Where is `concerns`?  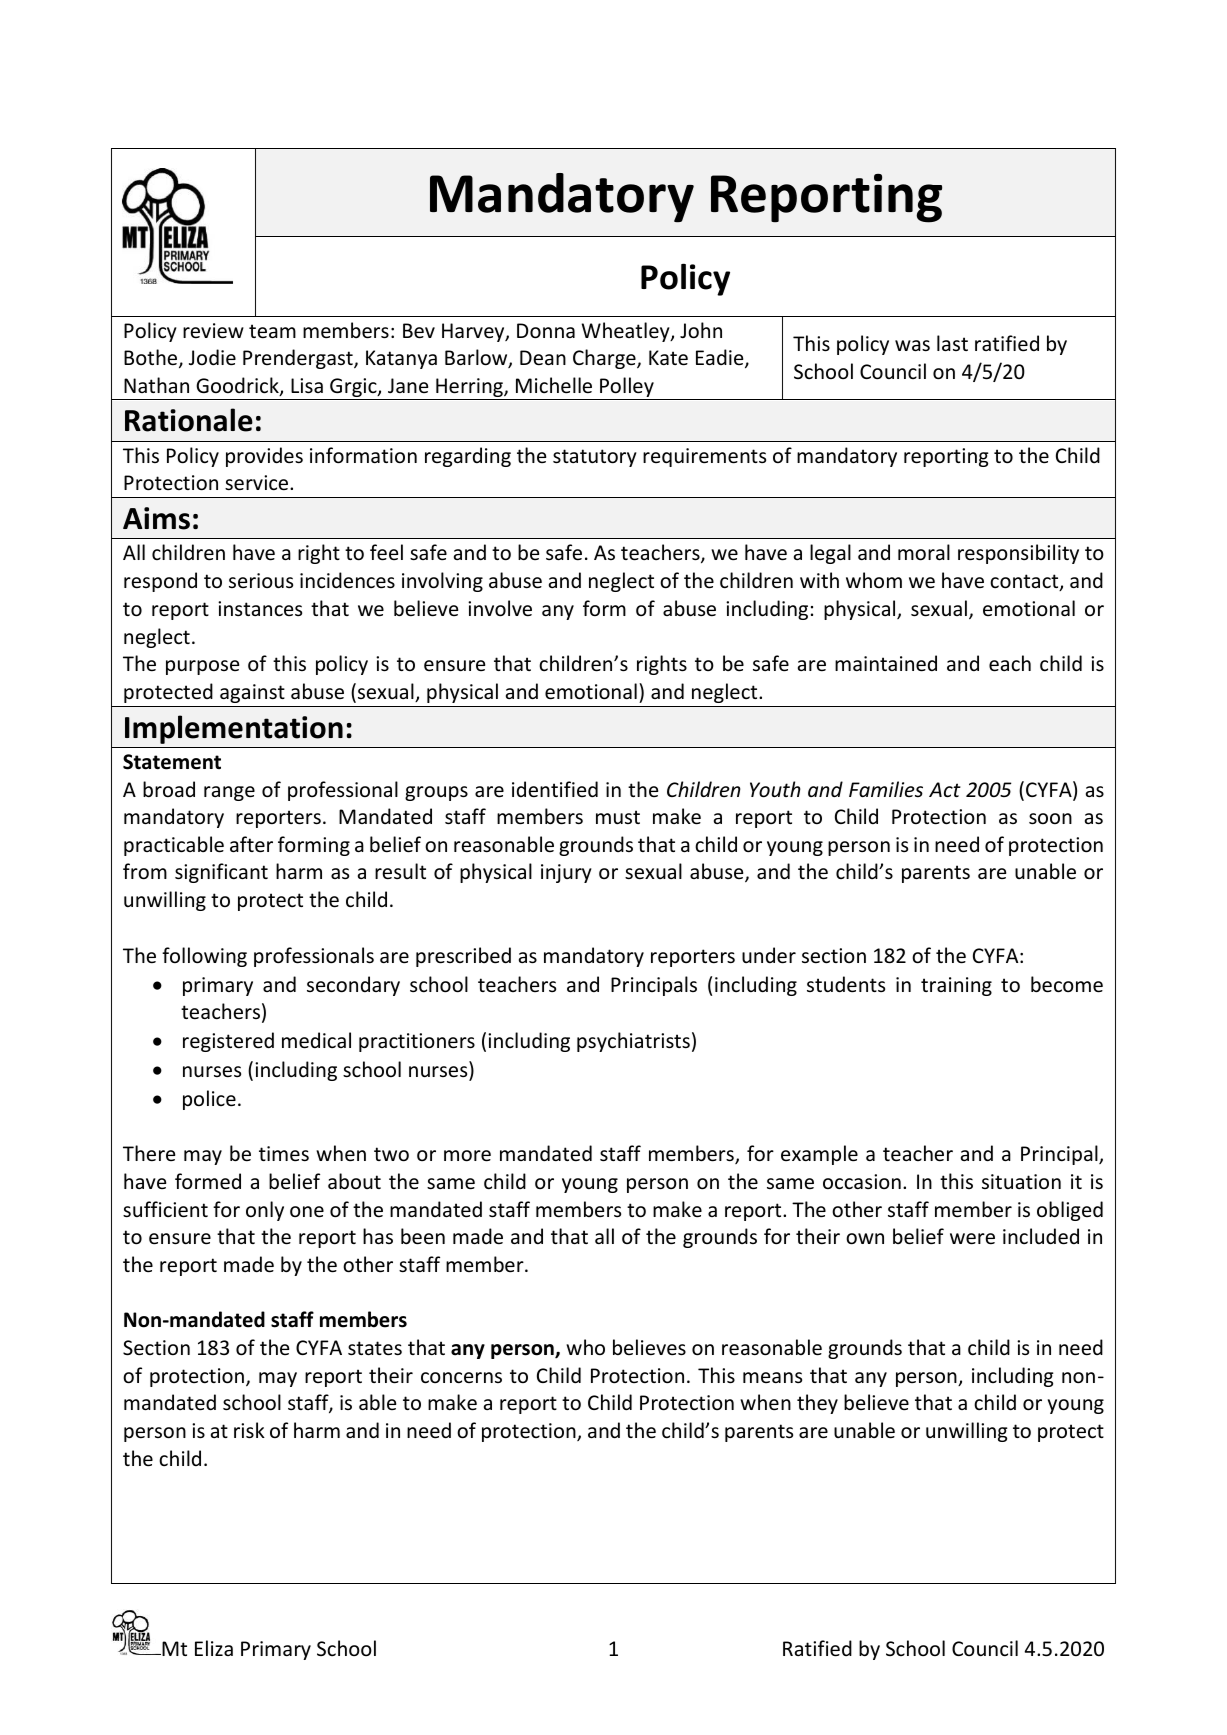 concerns is located at coordinates (461, 1378).
